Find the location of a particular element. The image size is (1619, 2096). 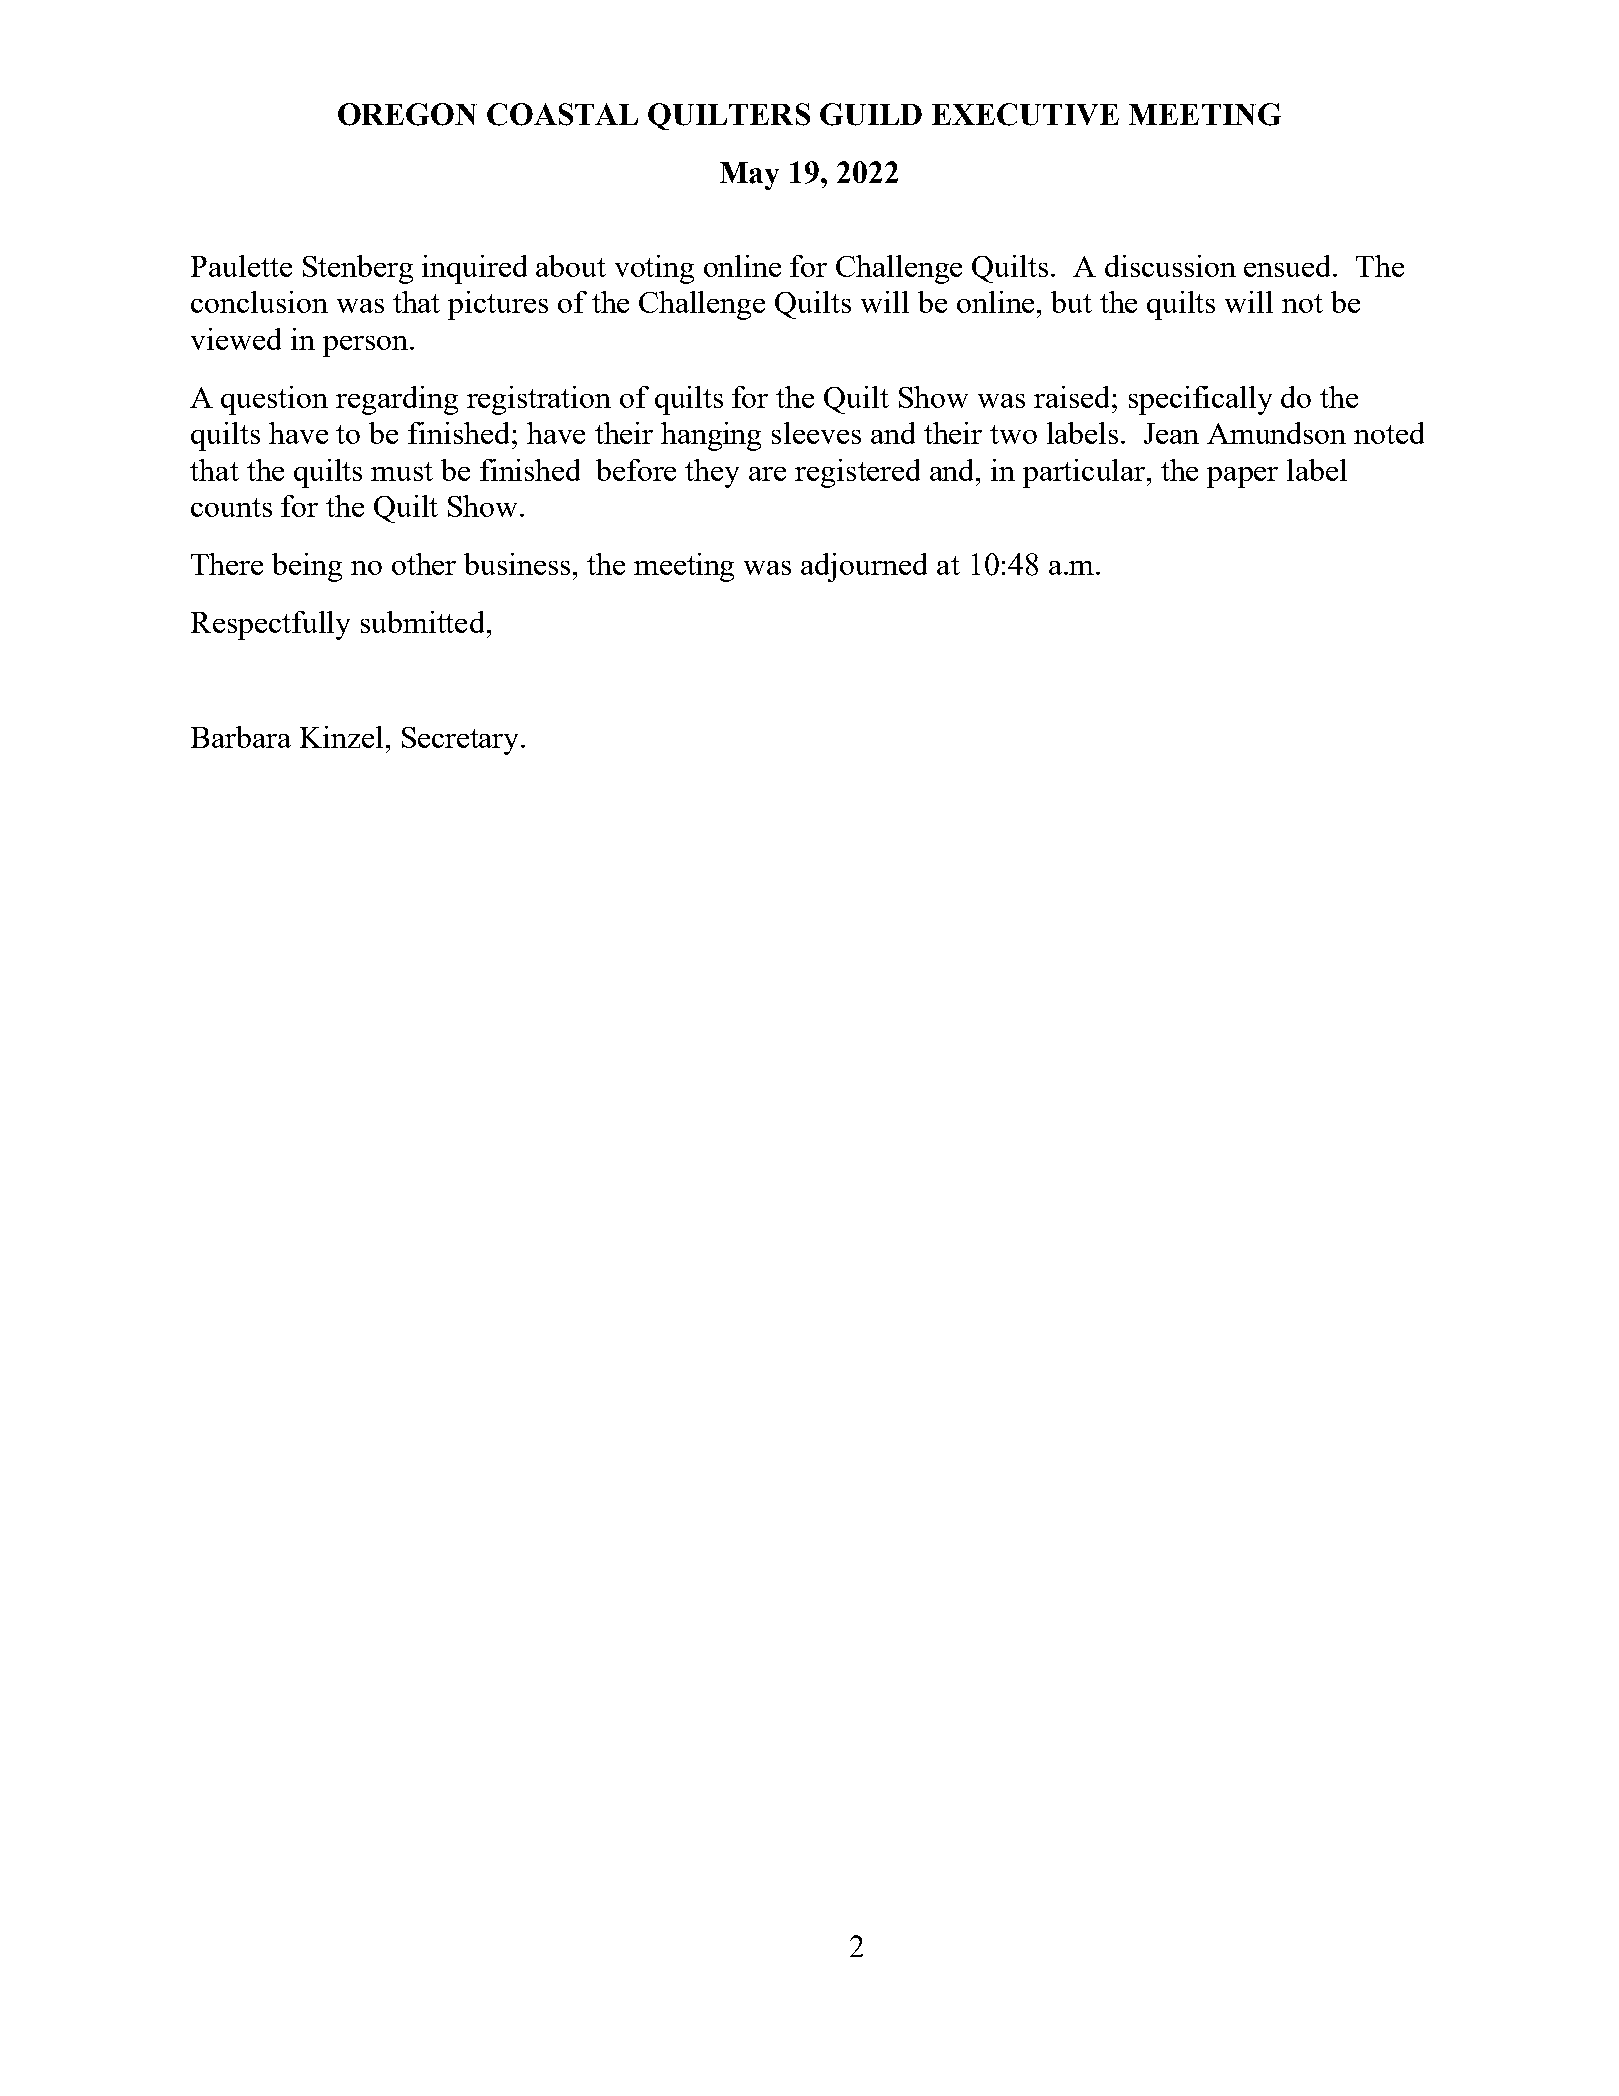

GUILD is located at coordinates (871, 114).
